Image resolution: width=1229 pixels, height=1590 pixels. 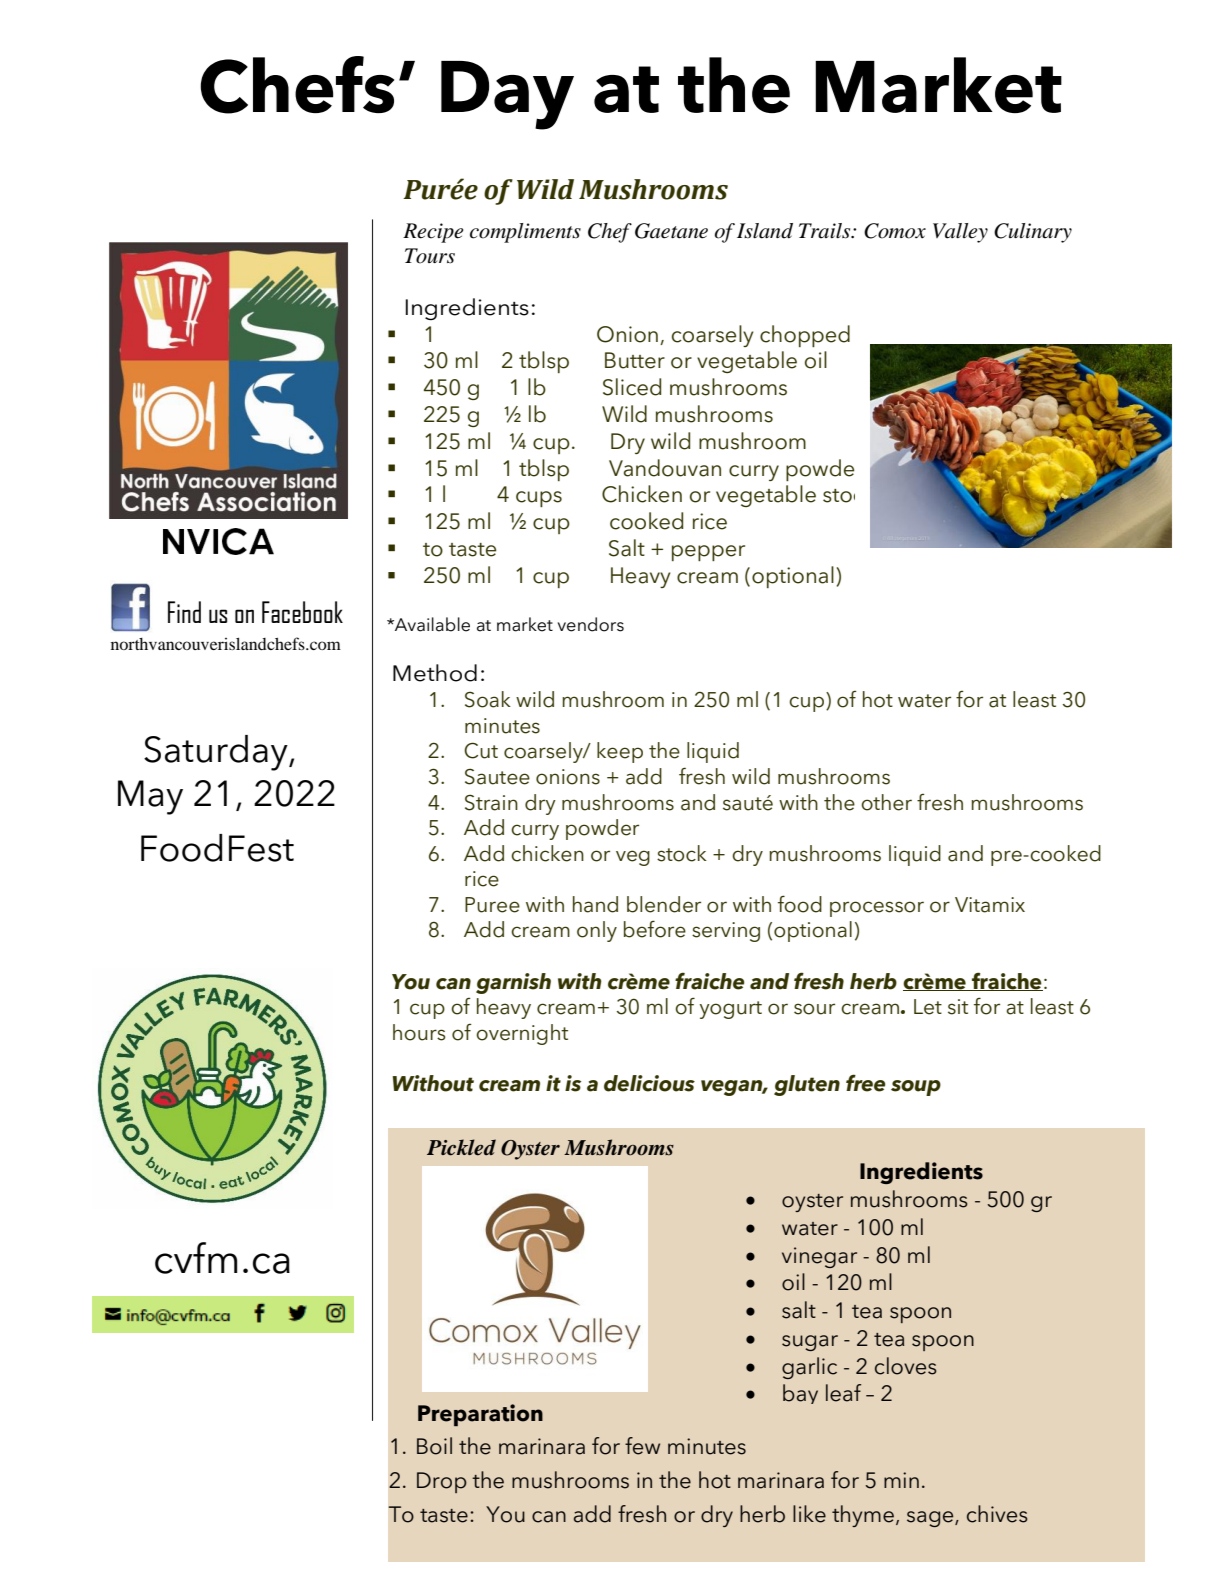 What do you see at coordinates (480, 1415) in the document?
I see `Preparation` at bounding box center [480, 1415].
